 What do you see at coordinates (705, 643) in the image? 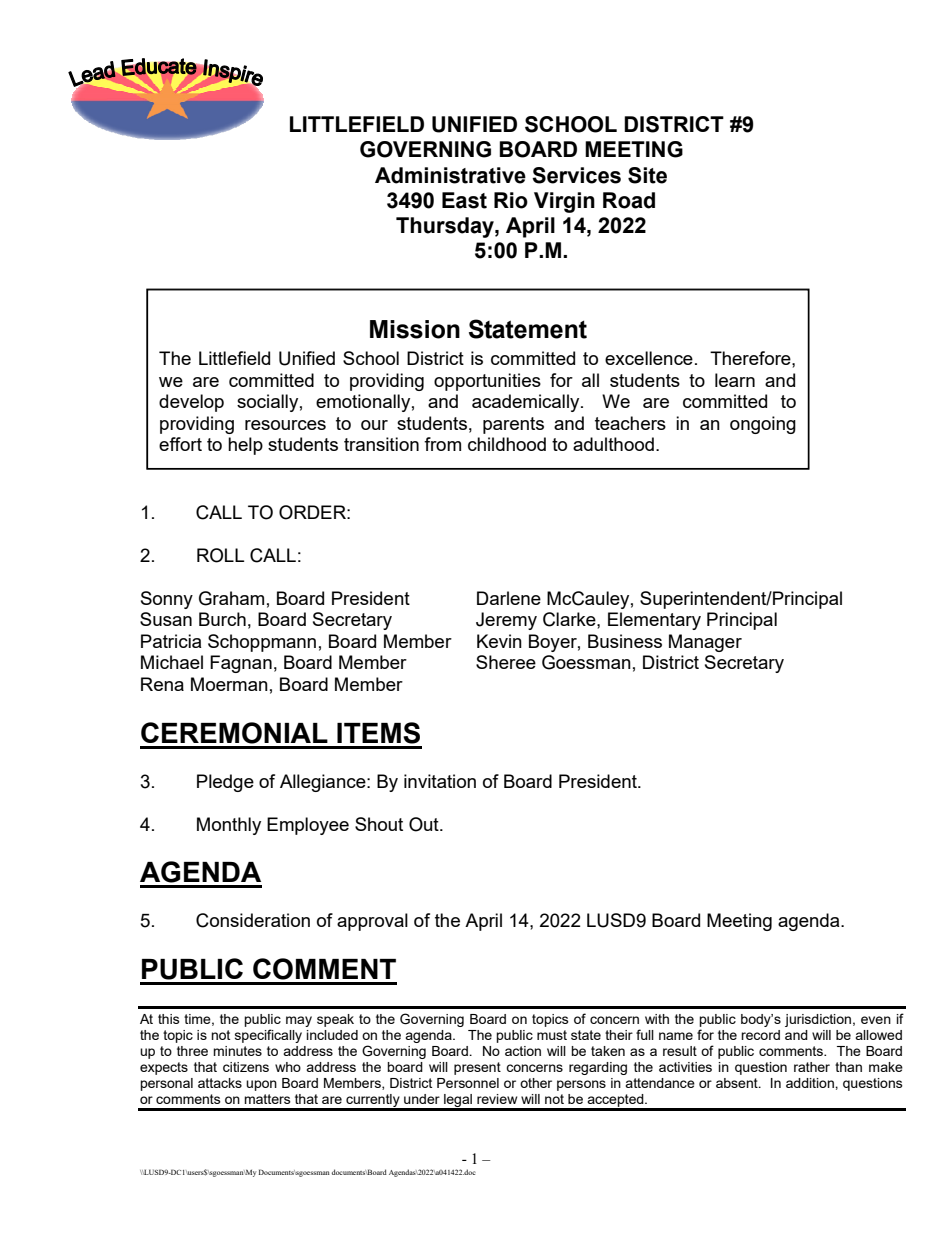
I see `Manager` at bounding box center [705, 643].
